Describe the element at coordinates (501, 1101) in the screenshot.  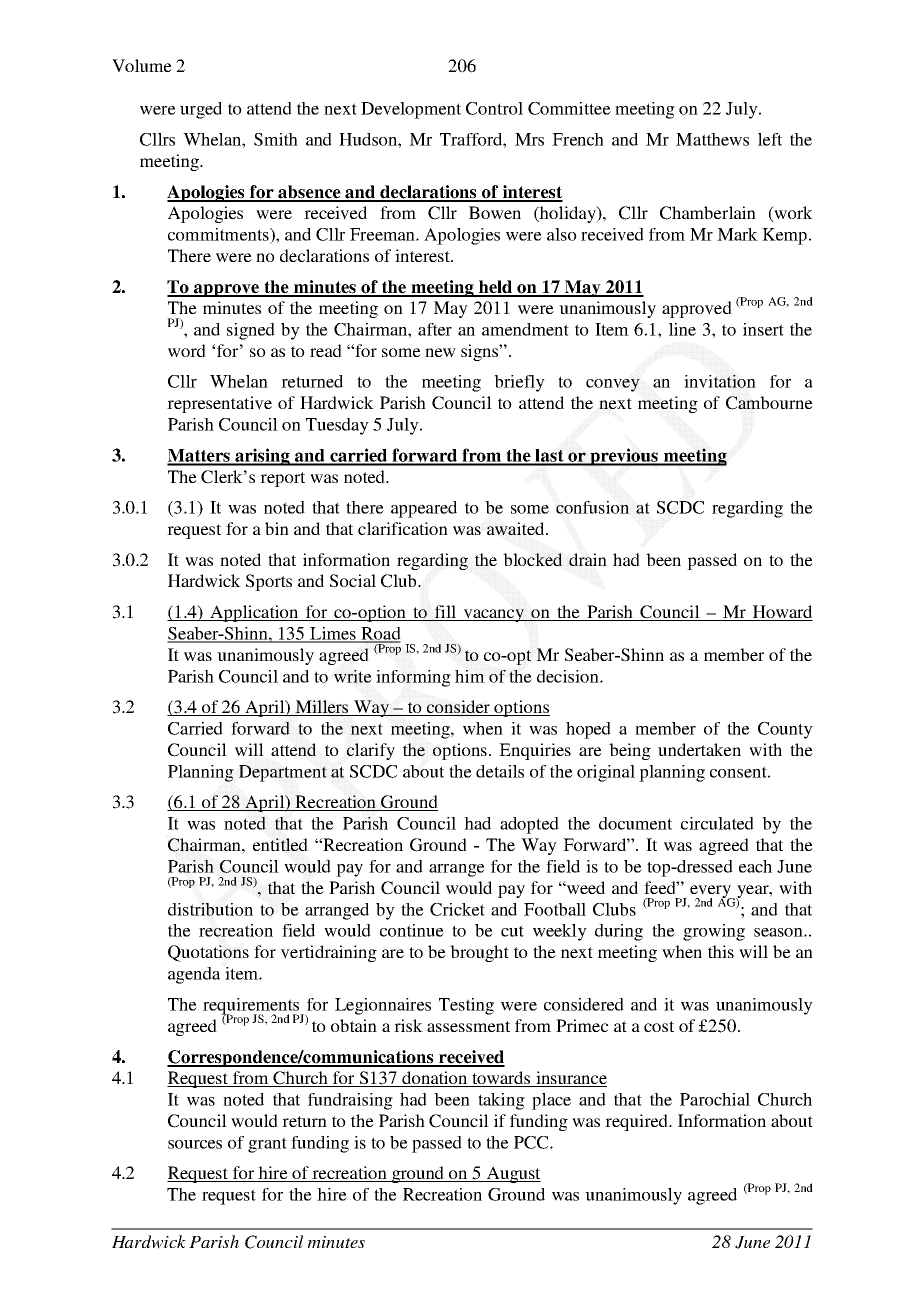
I see `taking` at that location.
